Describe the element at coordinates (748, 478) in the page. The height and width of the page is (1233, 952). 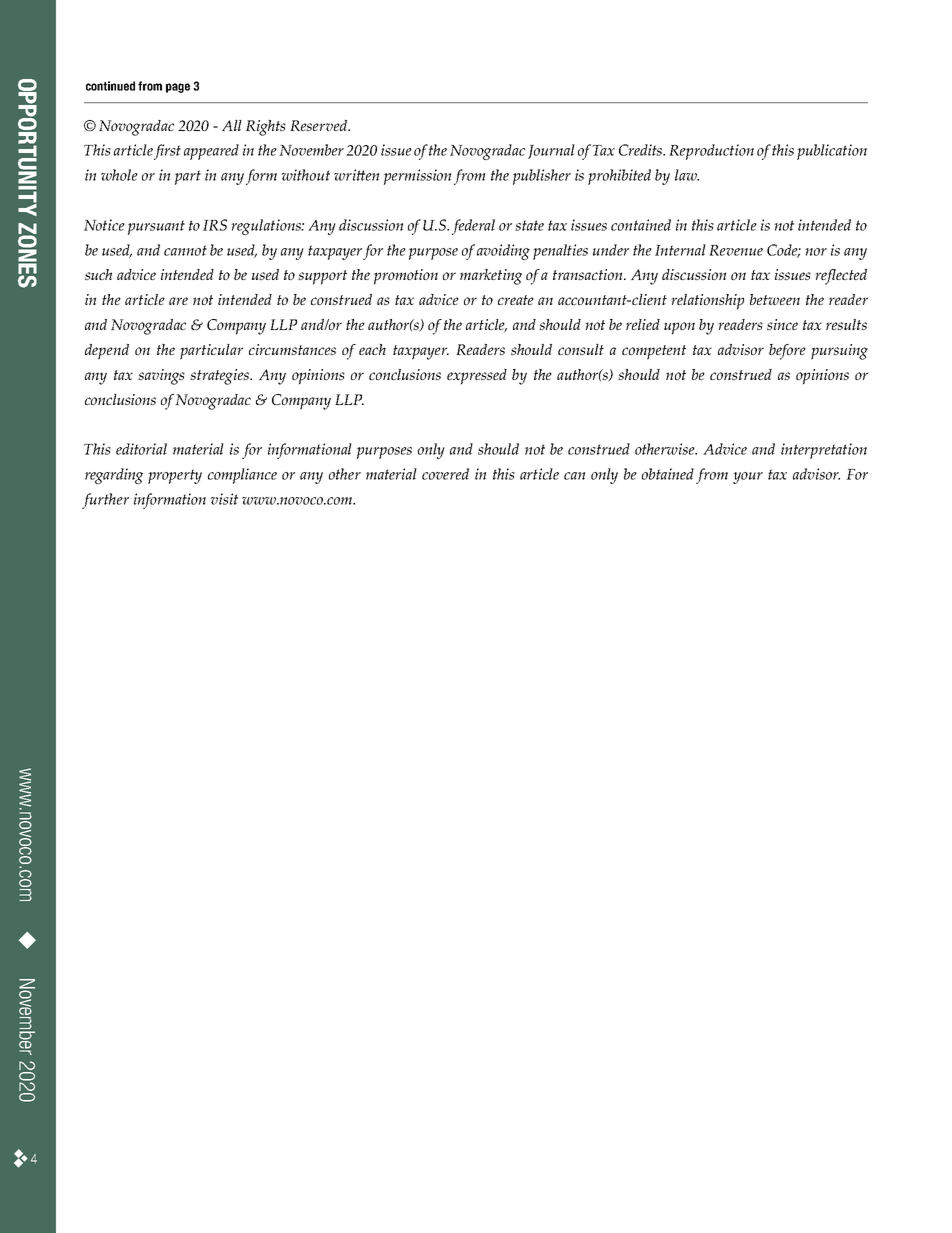
I see `your` at that location.
